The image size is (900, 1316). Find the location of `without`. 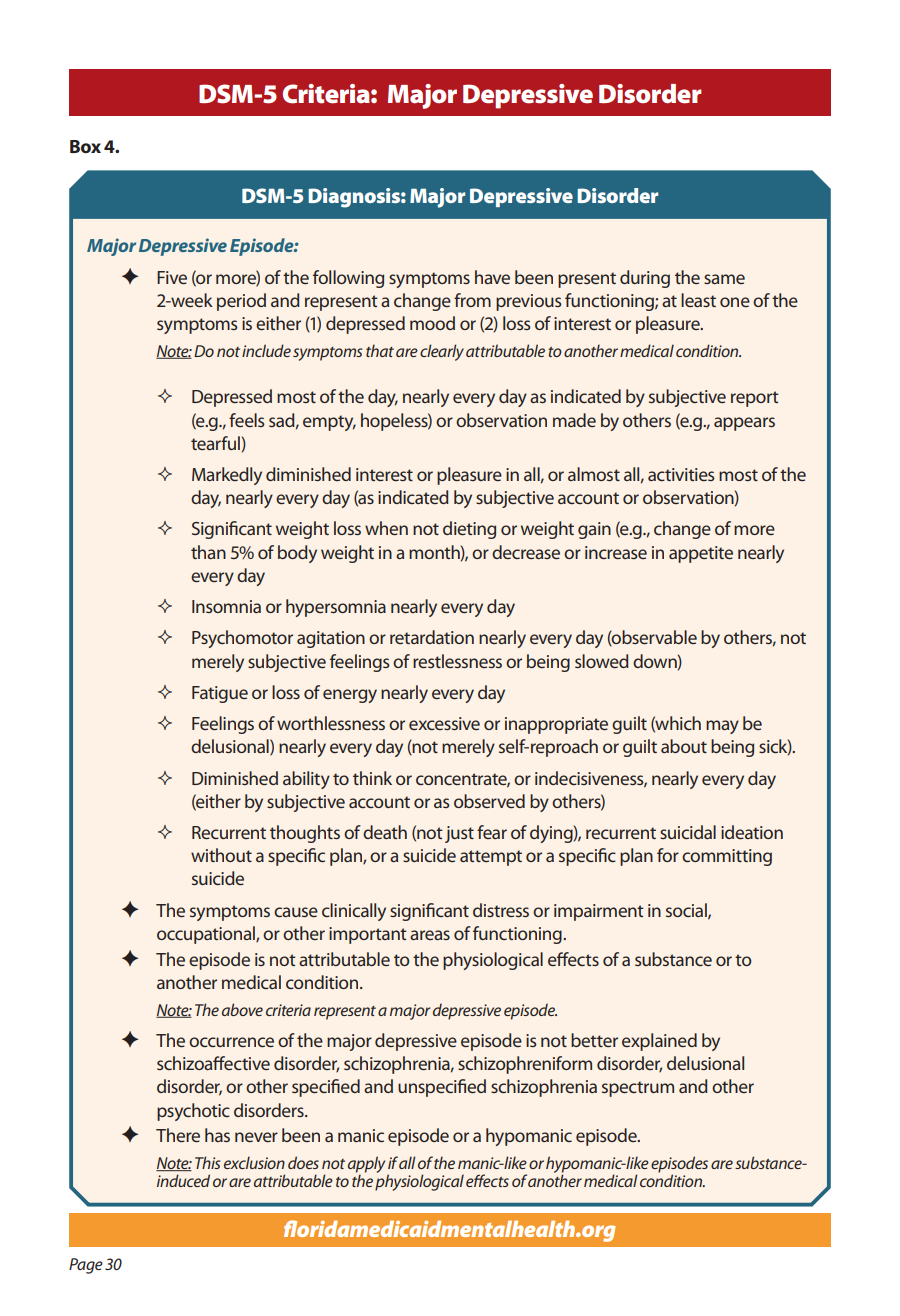

without is located at coordinates (221, 855).
